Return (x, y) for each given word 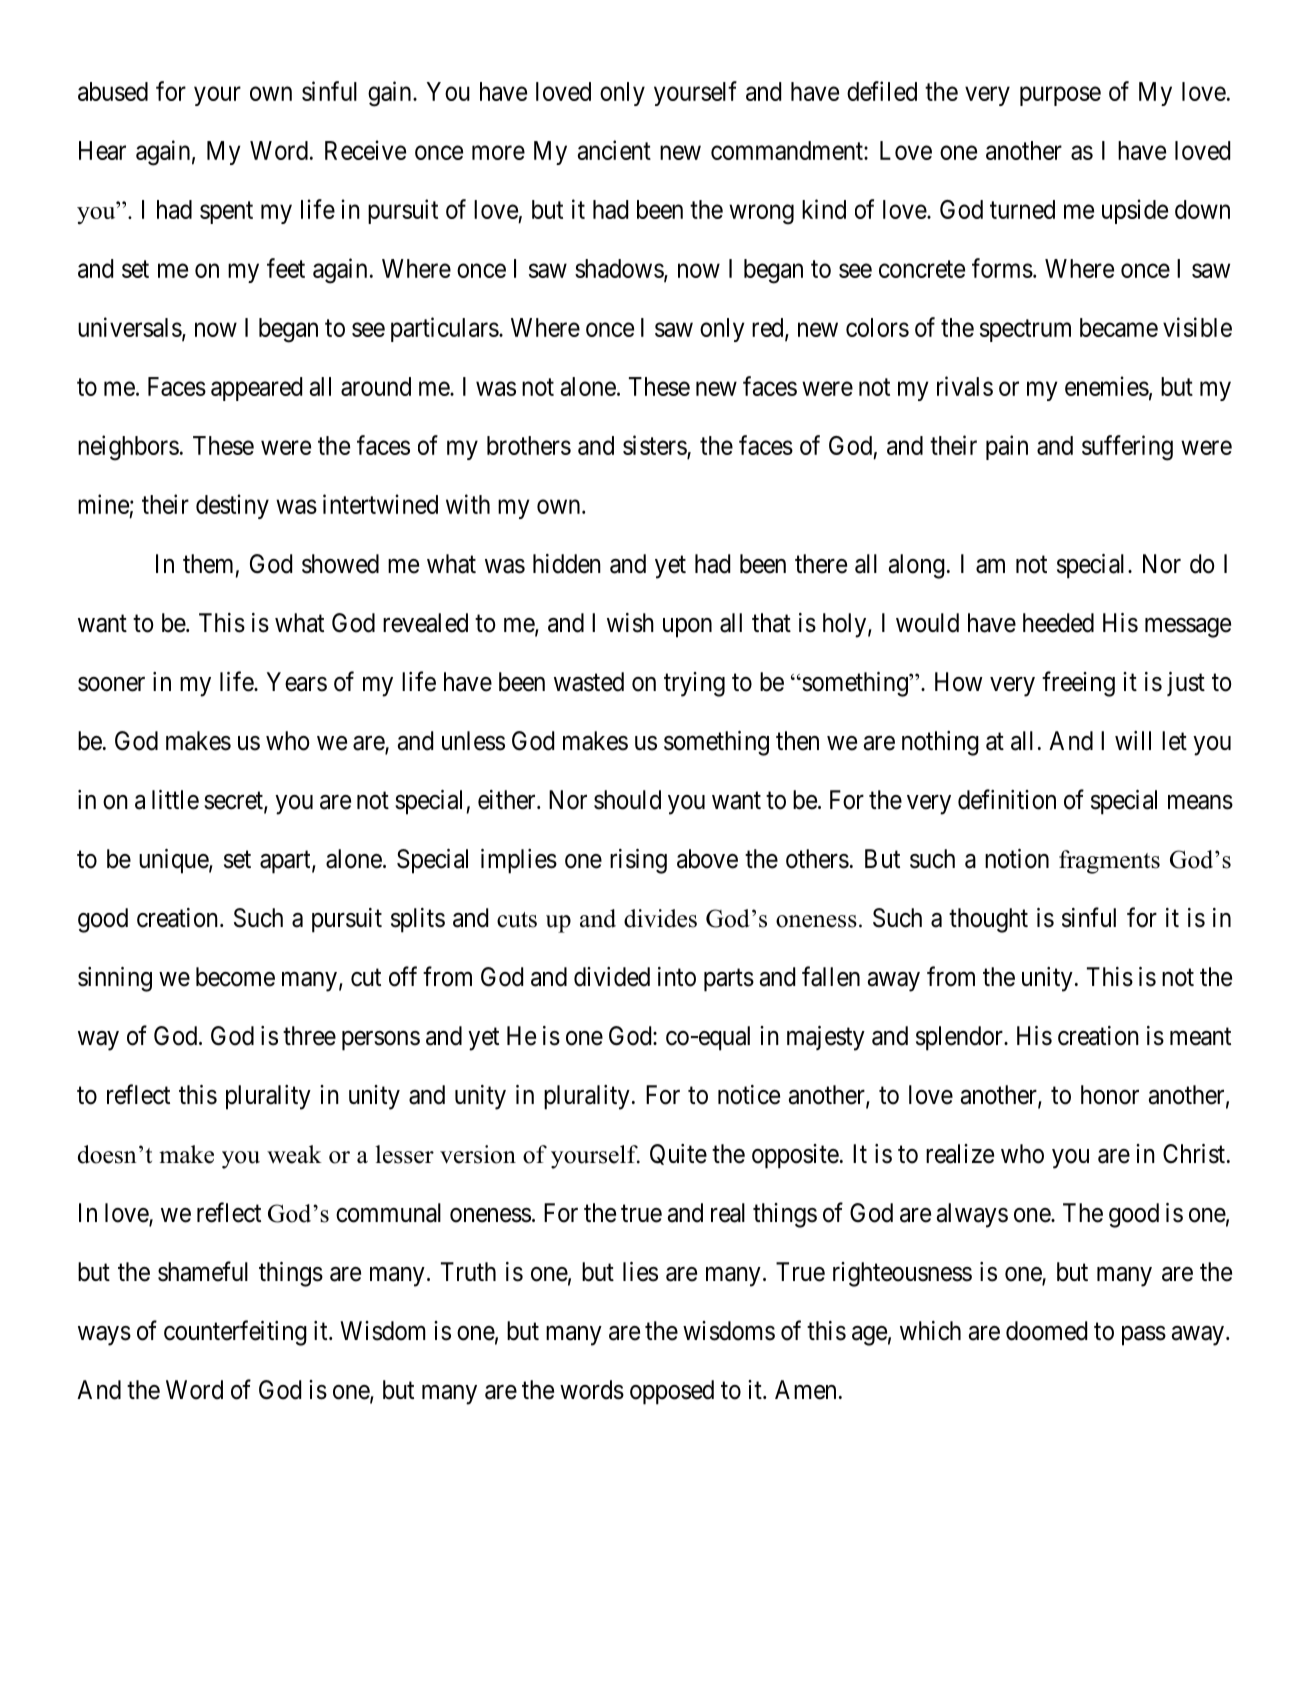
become (235, 977)
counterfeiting (235, 1333)
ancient (614, 150)
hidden (567, 564)
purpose (1060, 96)
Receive (365, 150)
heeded (1058, 623)
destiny (232, 506)
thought (988, 920)
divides (660, 918)
